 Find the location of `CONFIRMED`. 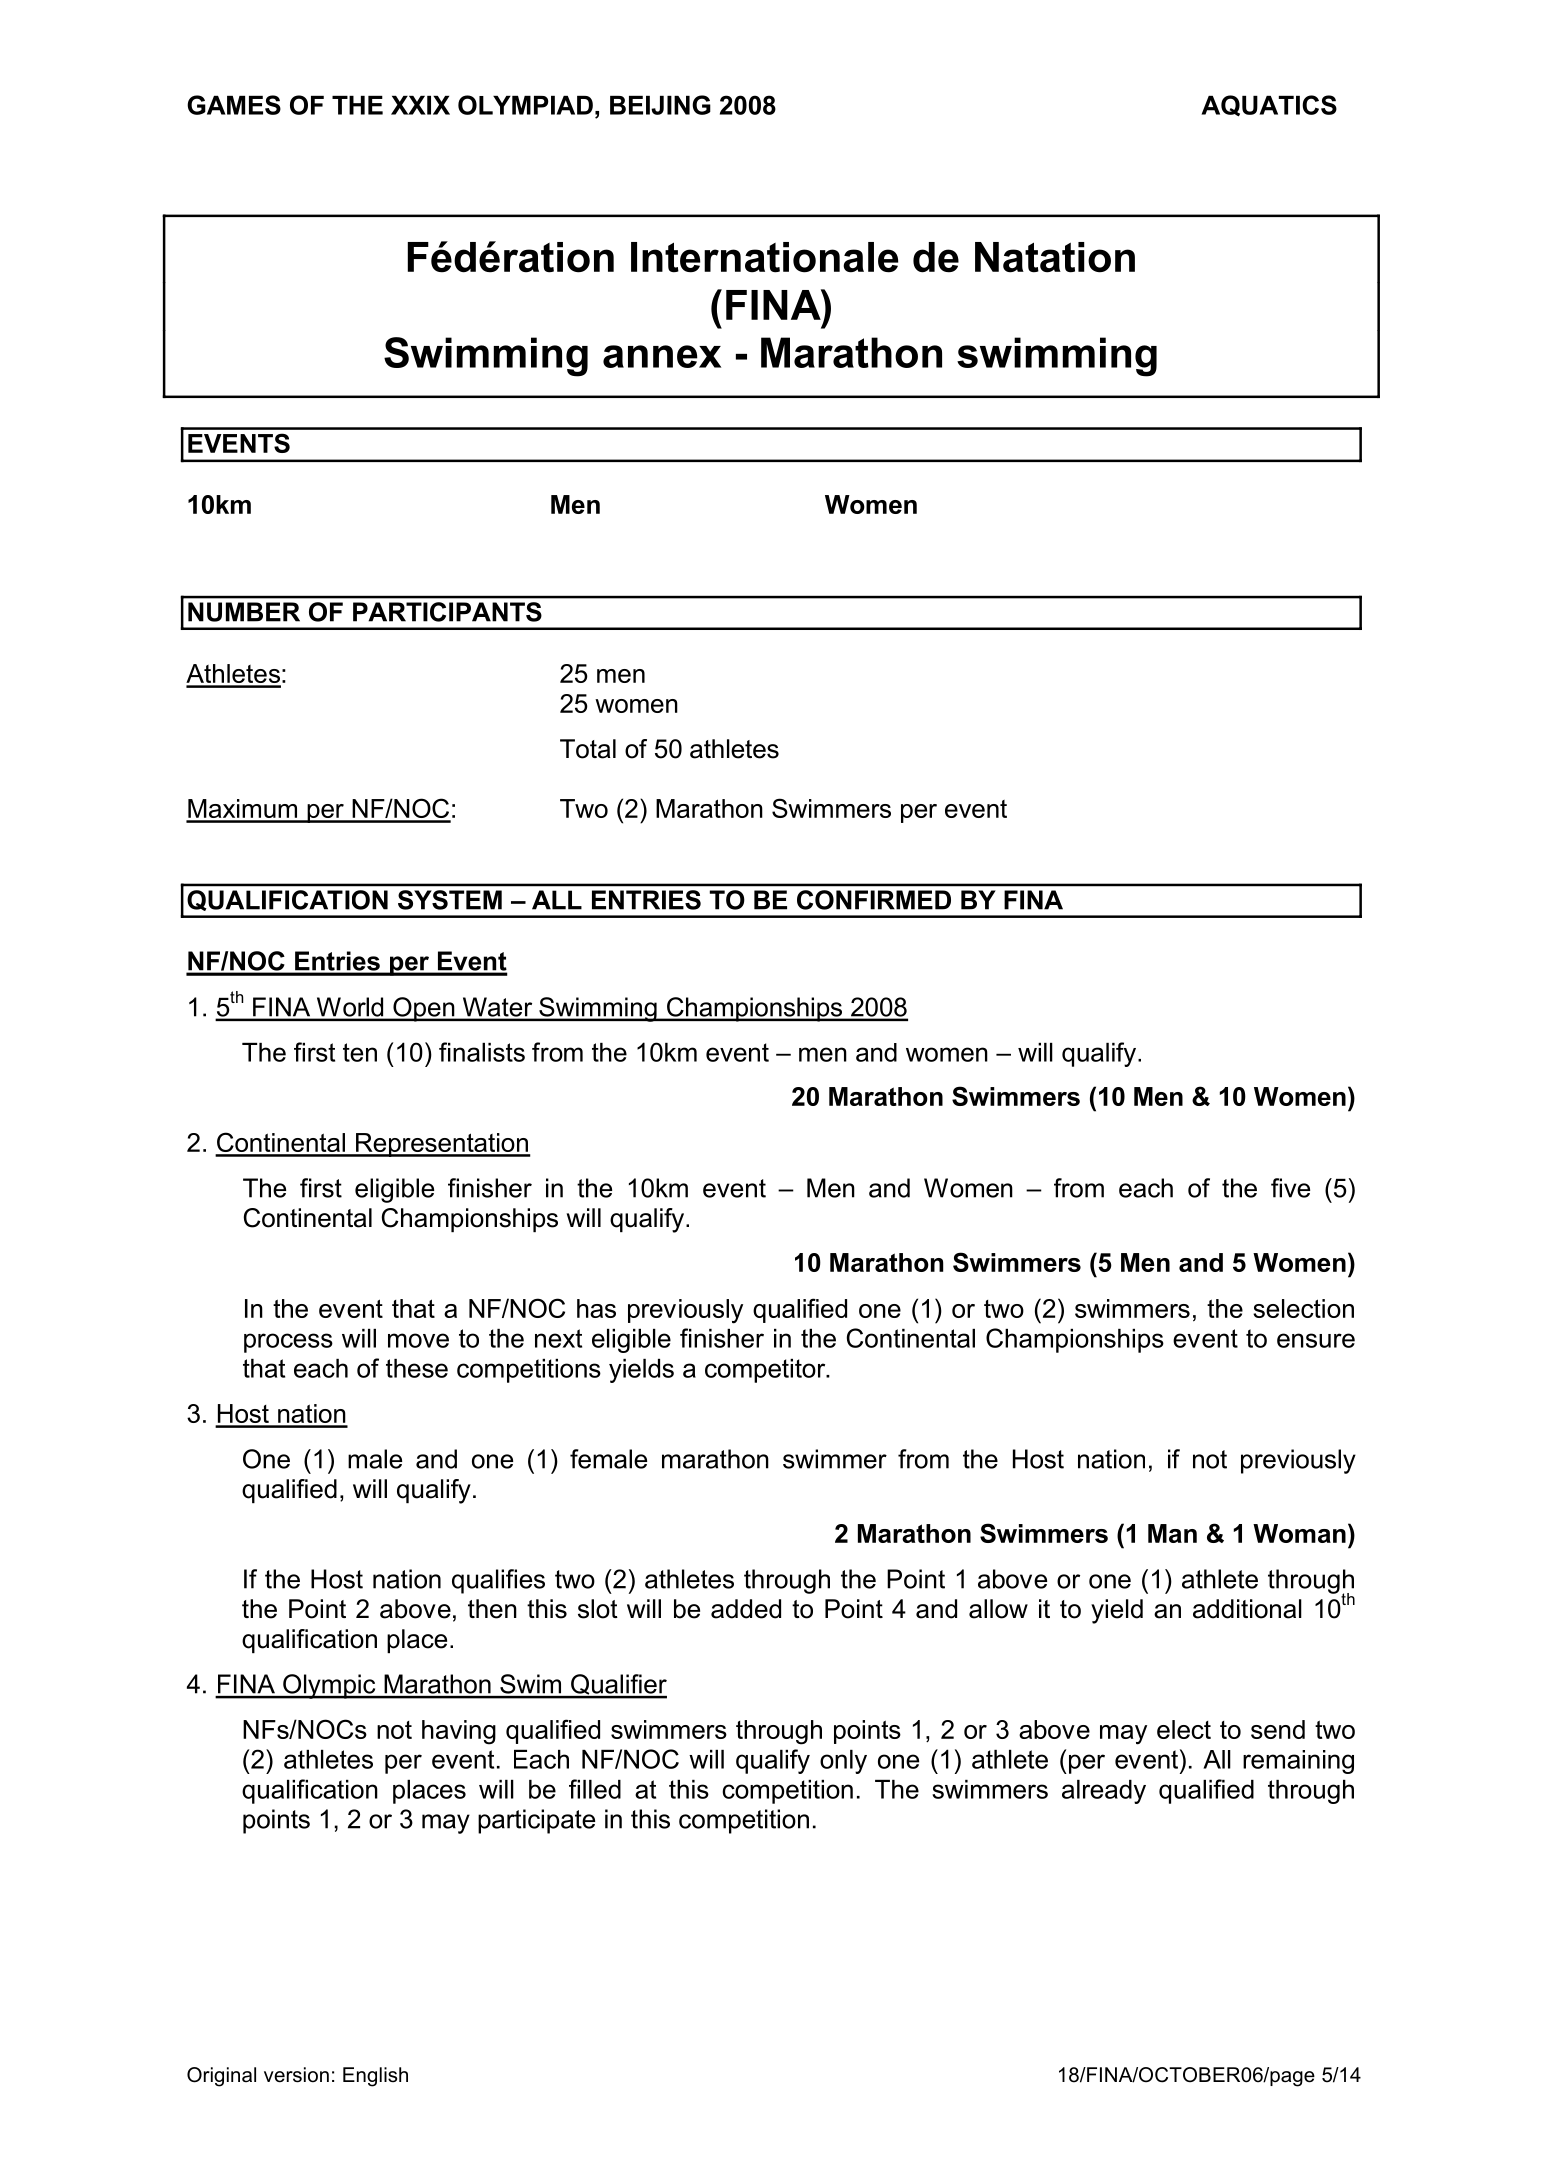

CONFIRMED is located at coordinates (874, 900).
